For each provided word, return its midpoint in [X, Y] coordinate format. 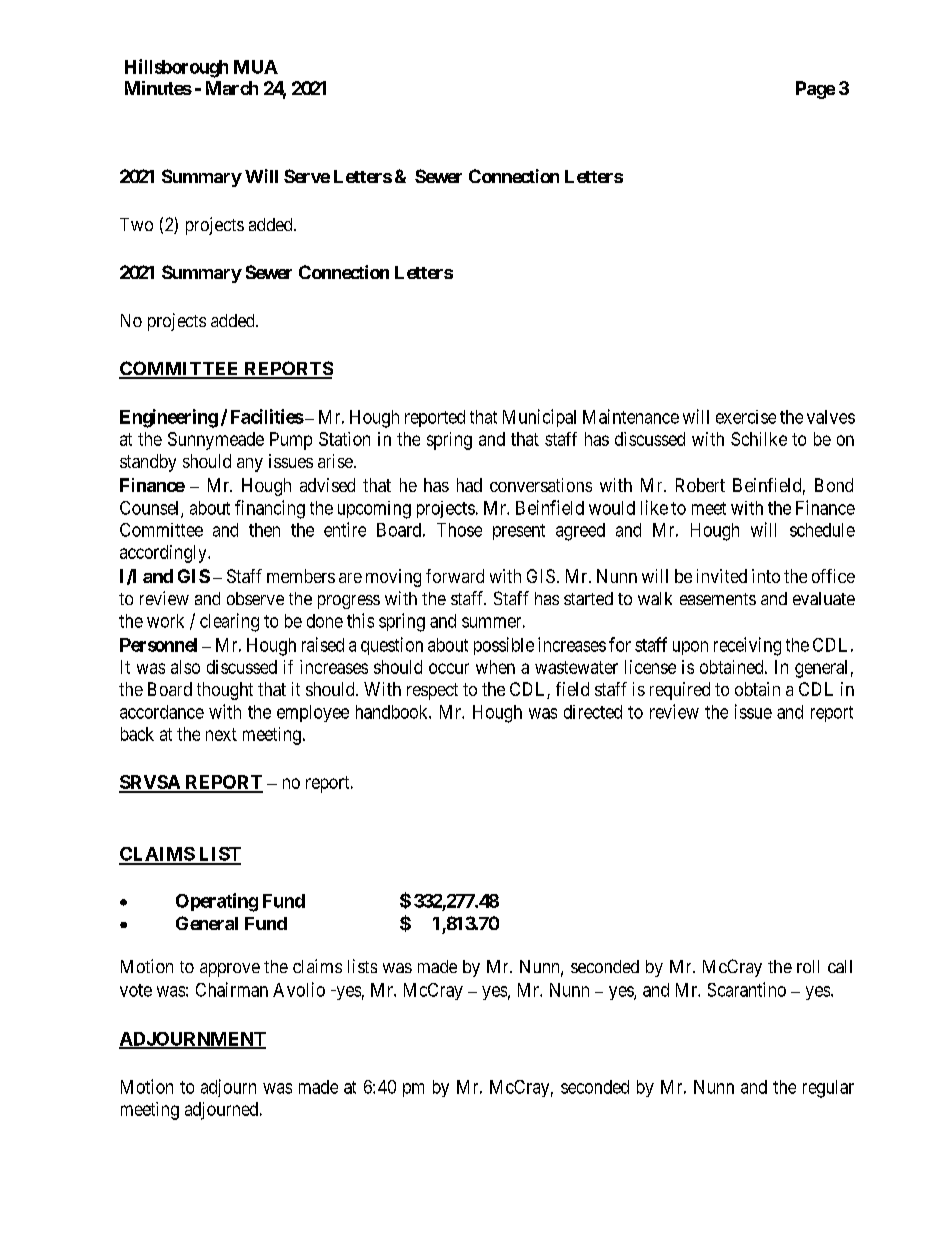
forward [455, 576]
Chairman [232, 989]
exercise [746, 417]
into [766, 576]
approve [230, 970]
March [232, 88]
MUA [256, 67]
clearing [229, 622]
